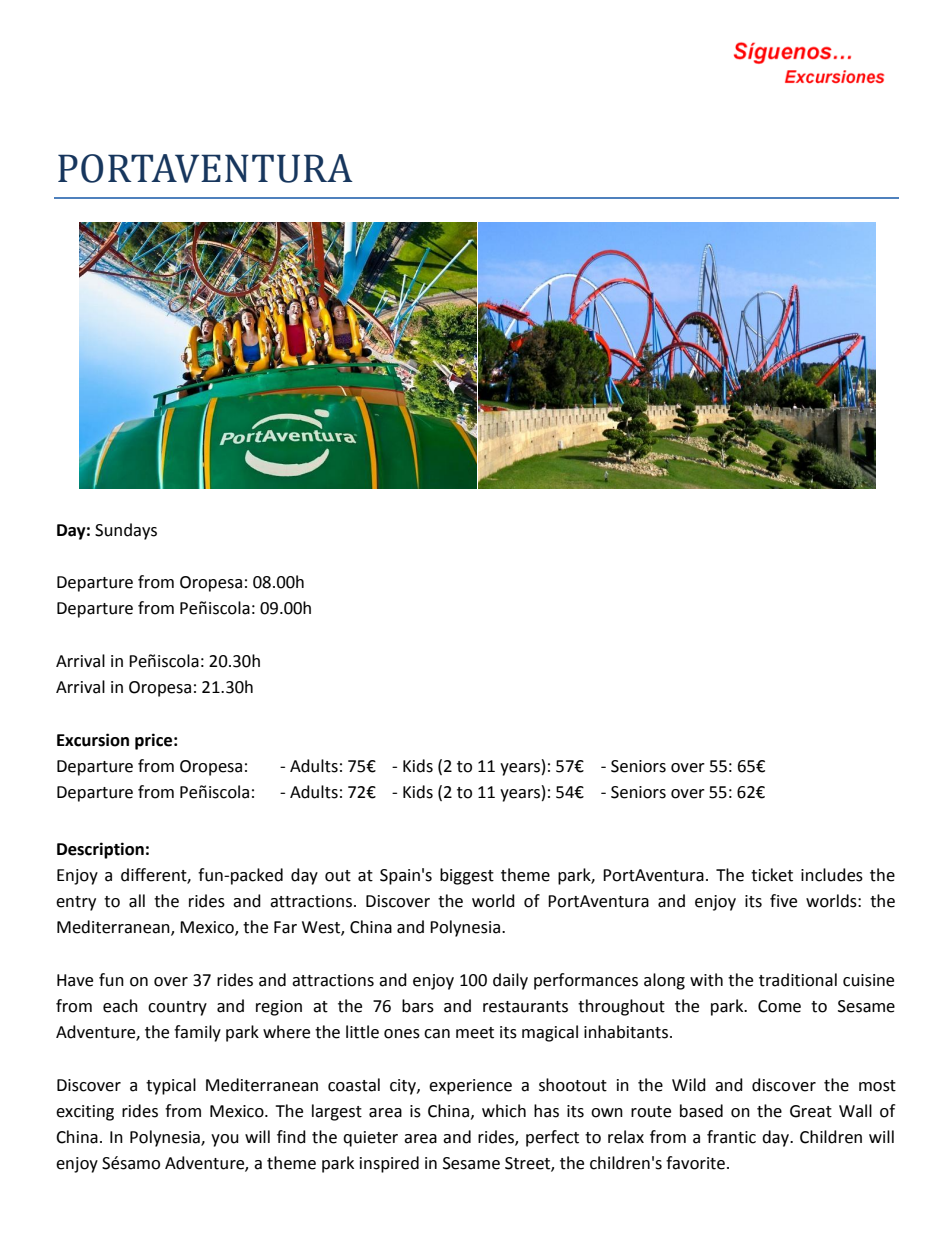 The width and height of the document is (952, 1233). What do you see at coordinates (126, 531) in the document?
I see `Sundays` at bounding box center [126, 531].
